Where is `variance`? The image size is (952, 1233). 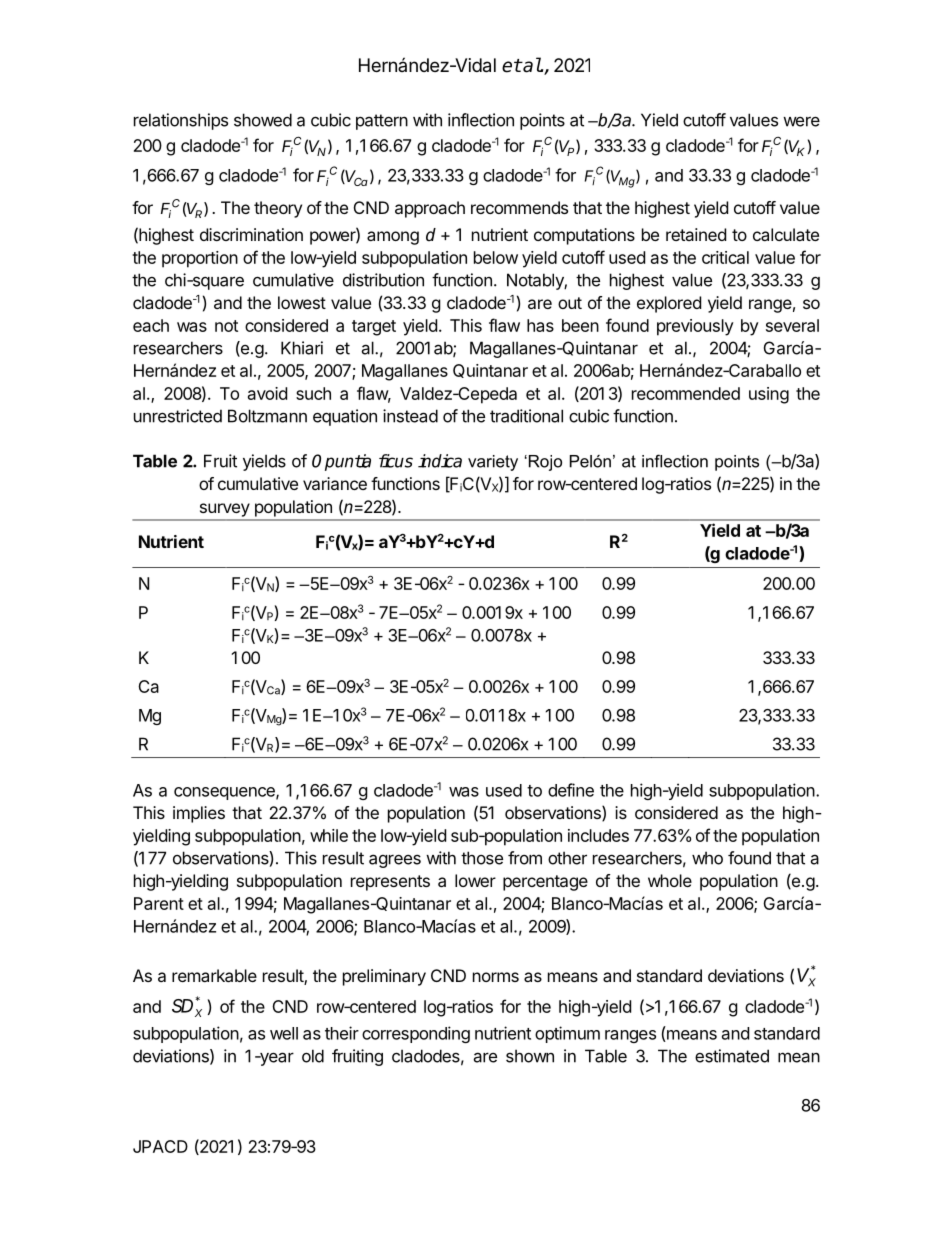
variance is located at coordinates (335, 483).
